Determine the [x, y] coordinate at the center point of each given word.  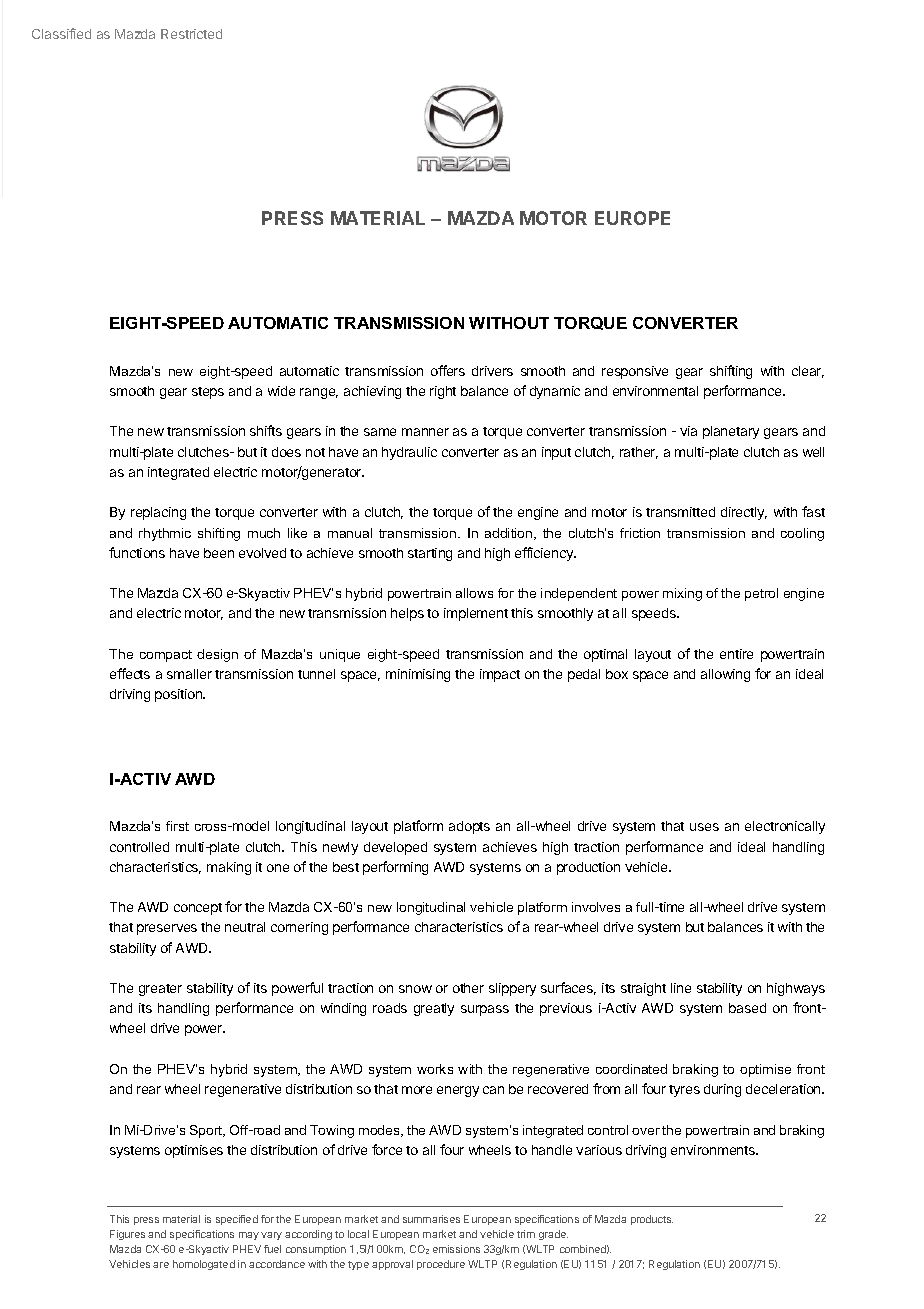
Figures [127, 1235]
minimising [418, 675]
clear [808, 372]
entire [736, 654]
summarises [431, 1219]
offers [448, 370]
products [652, 1220]
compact [166, 656]
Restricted [191, 34]
